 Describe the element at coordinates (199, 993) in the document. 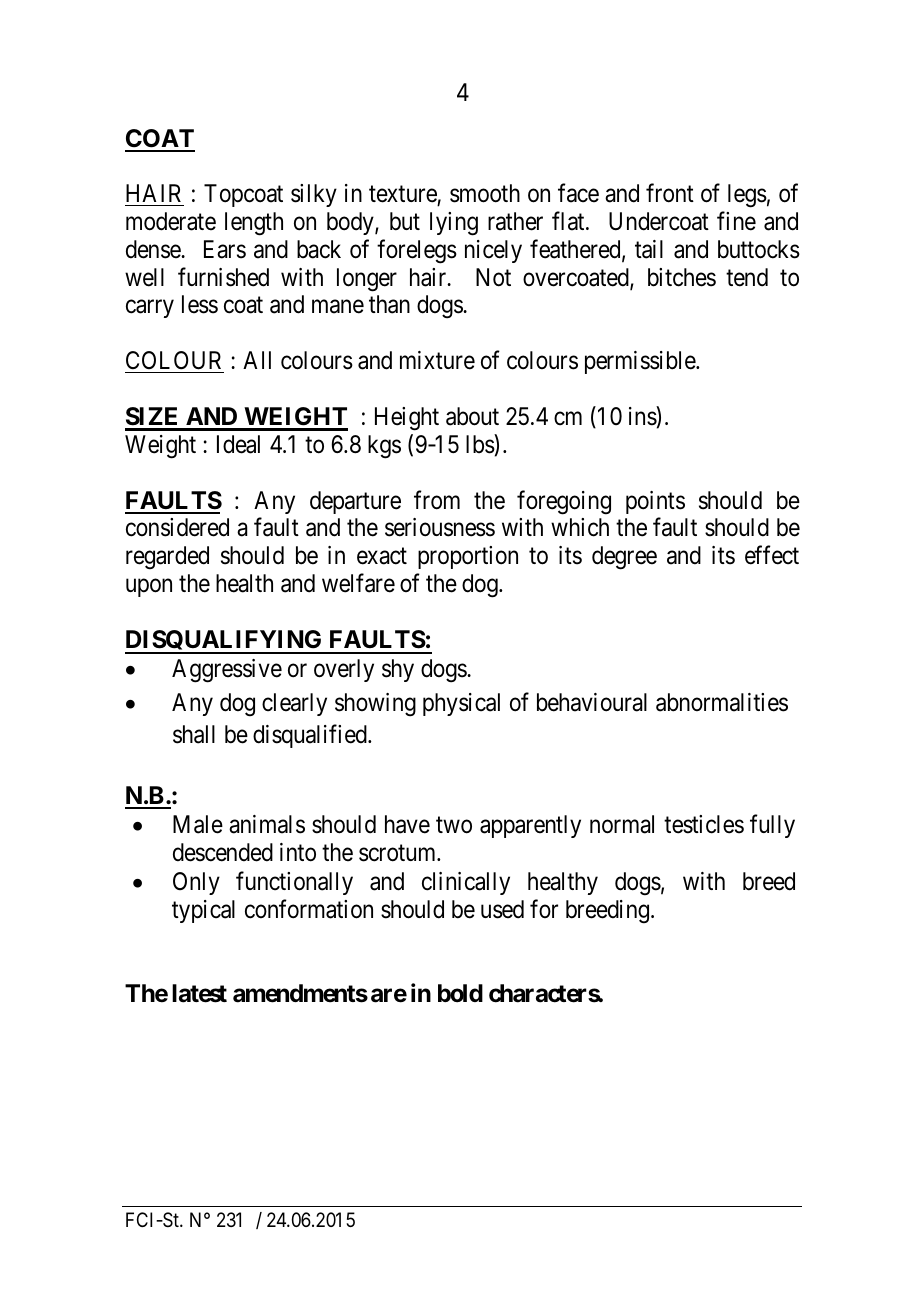

I see `latest` at that location.
